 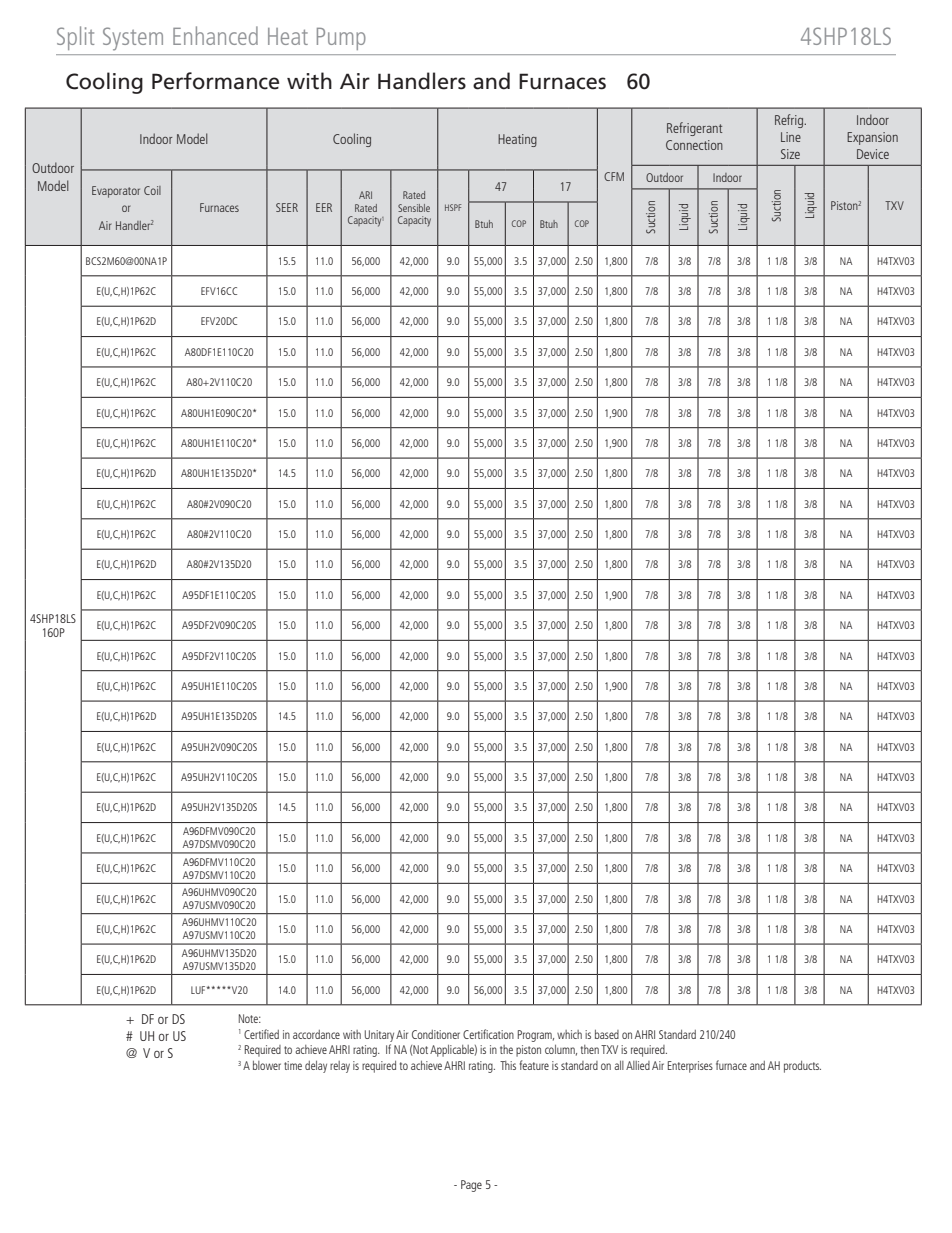 I want to click on based, so click(x=607, y=1034).
